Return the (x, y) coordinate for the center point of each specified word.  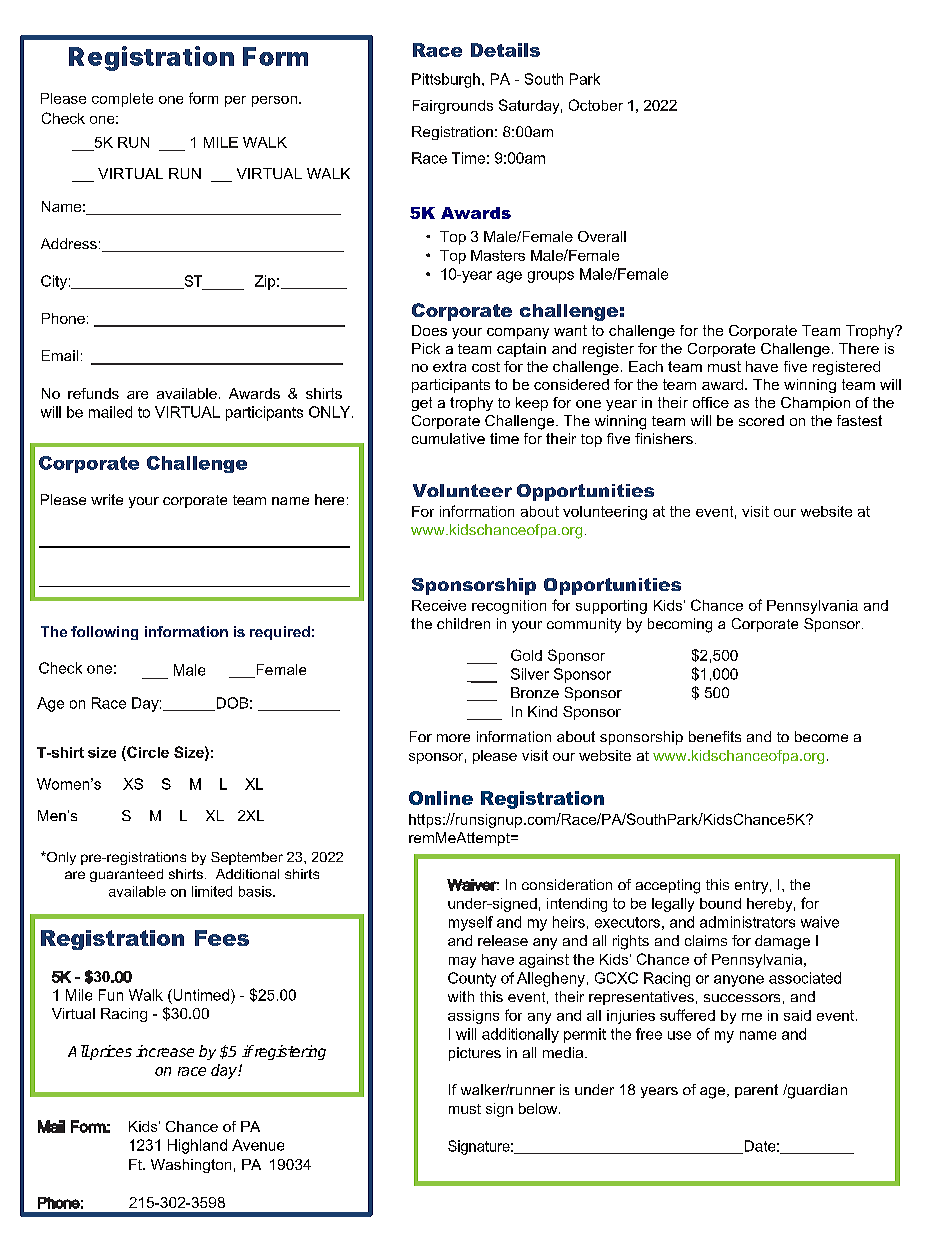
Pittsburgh (446, 80)
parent (756, 1091)
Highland (197, 1146)
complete (122, 100)
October (596, 105)
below (539, 1108)
